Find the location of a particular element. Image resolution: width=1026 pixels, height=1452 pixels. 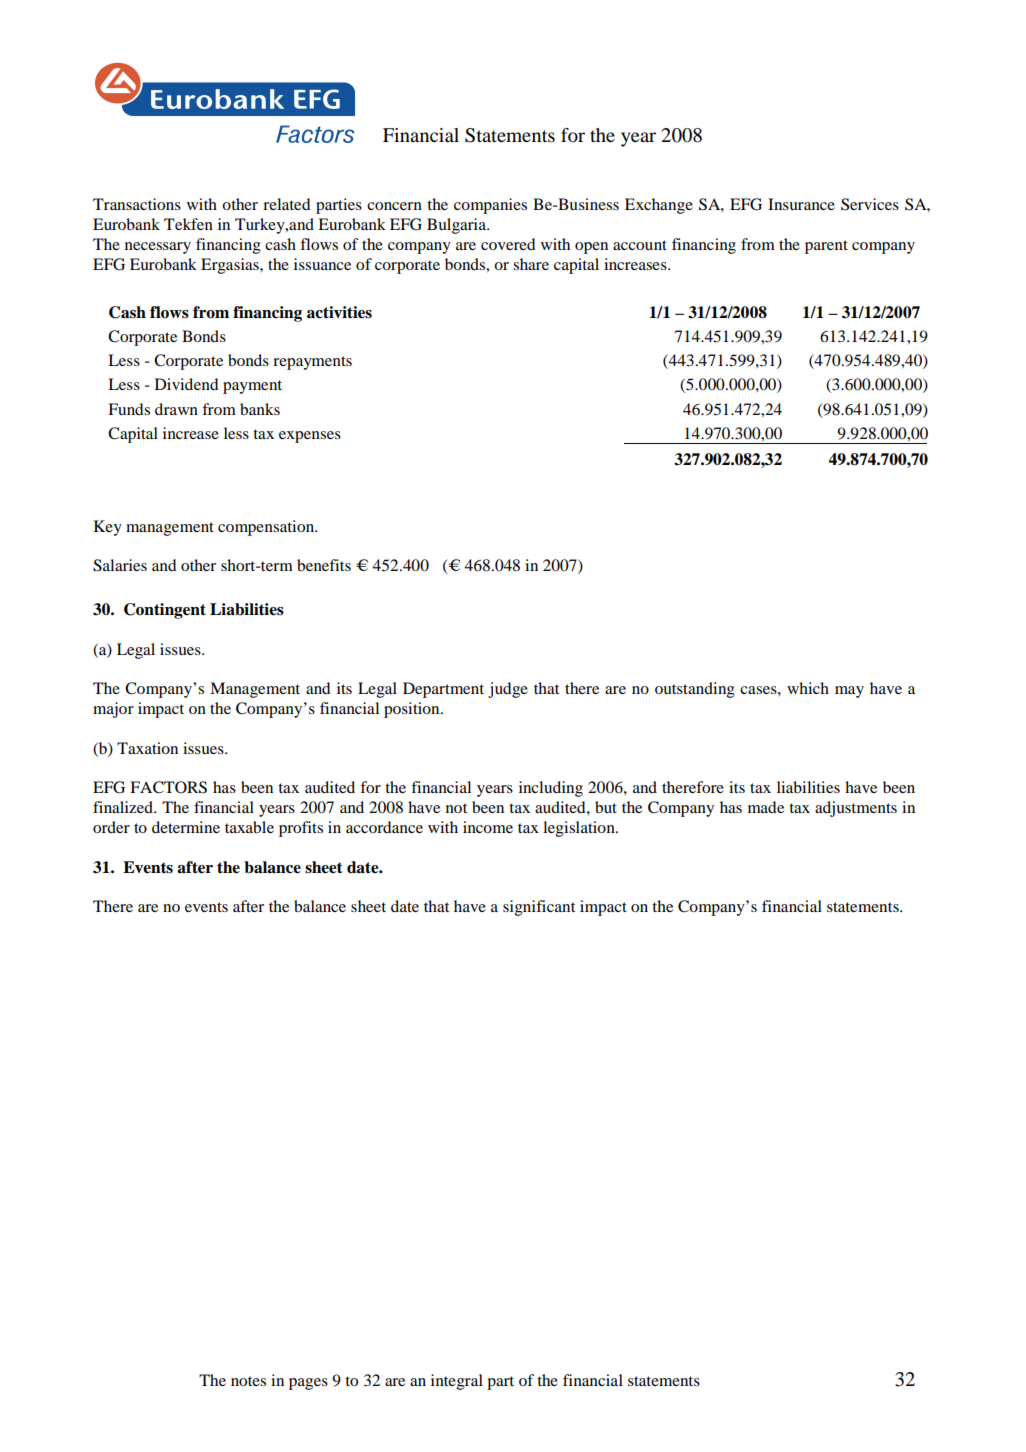

integral is located at coordinates (457, 1382).
